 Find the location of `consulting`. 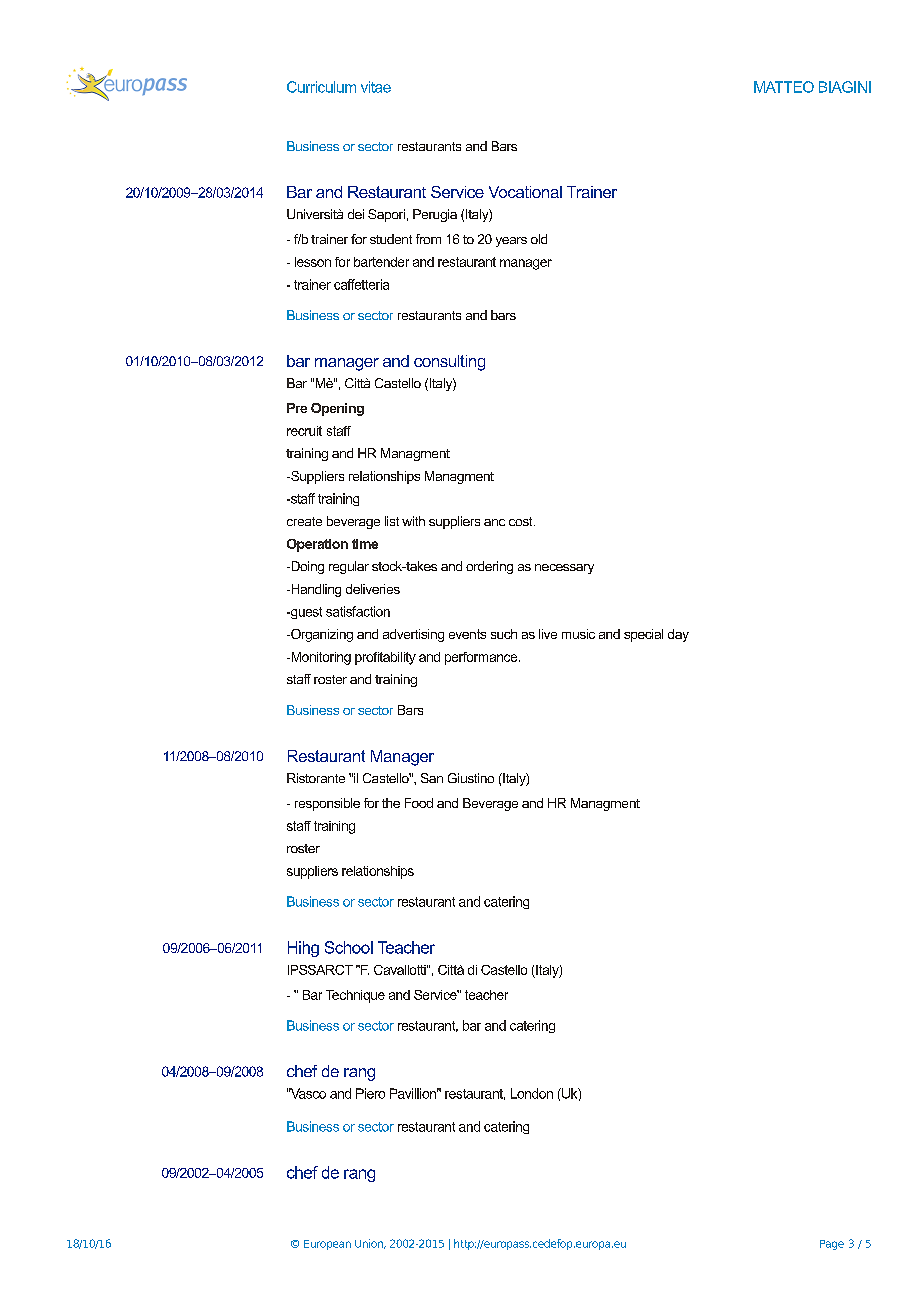

consulting is located at coordinates (449, 363).
